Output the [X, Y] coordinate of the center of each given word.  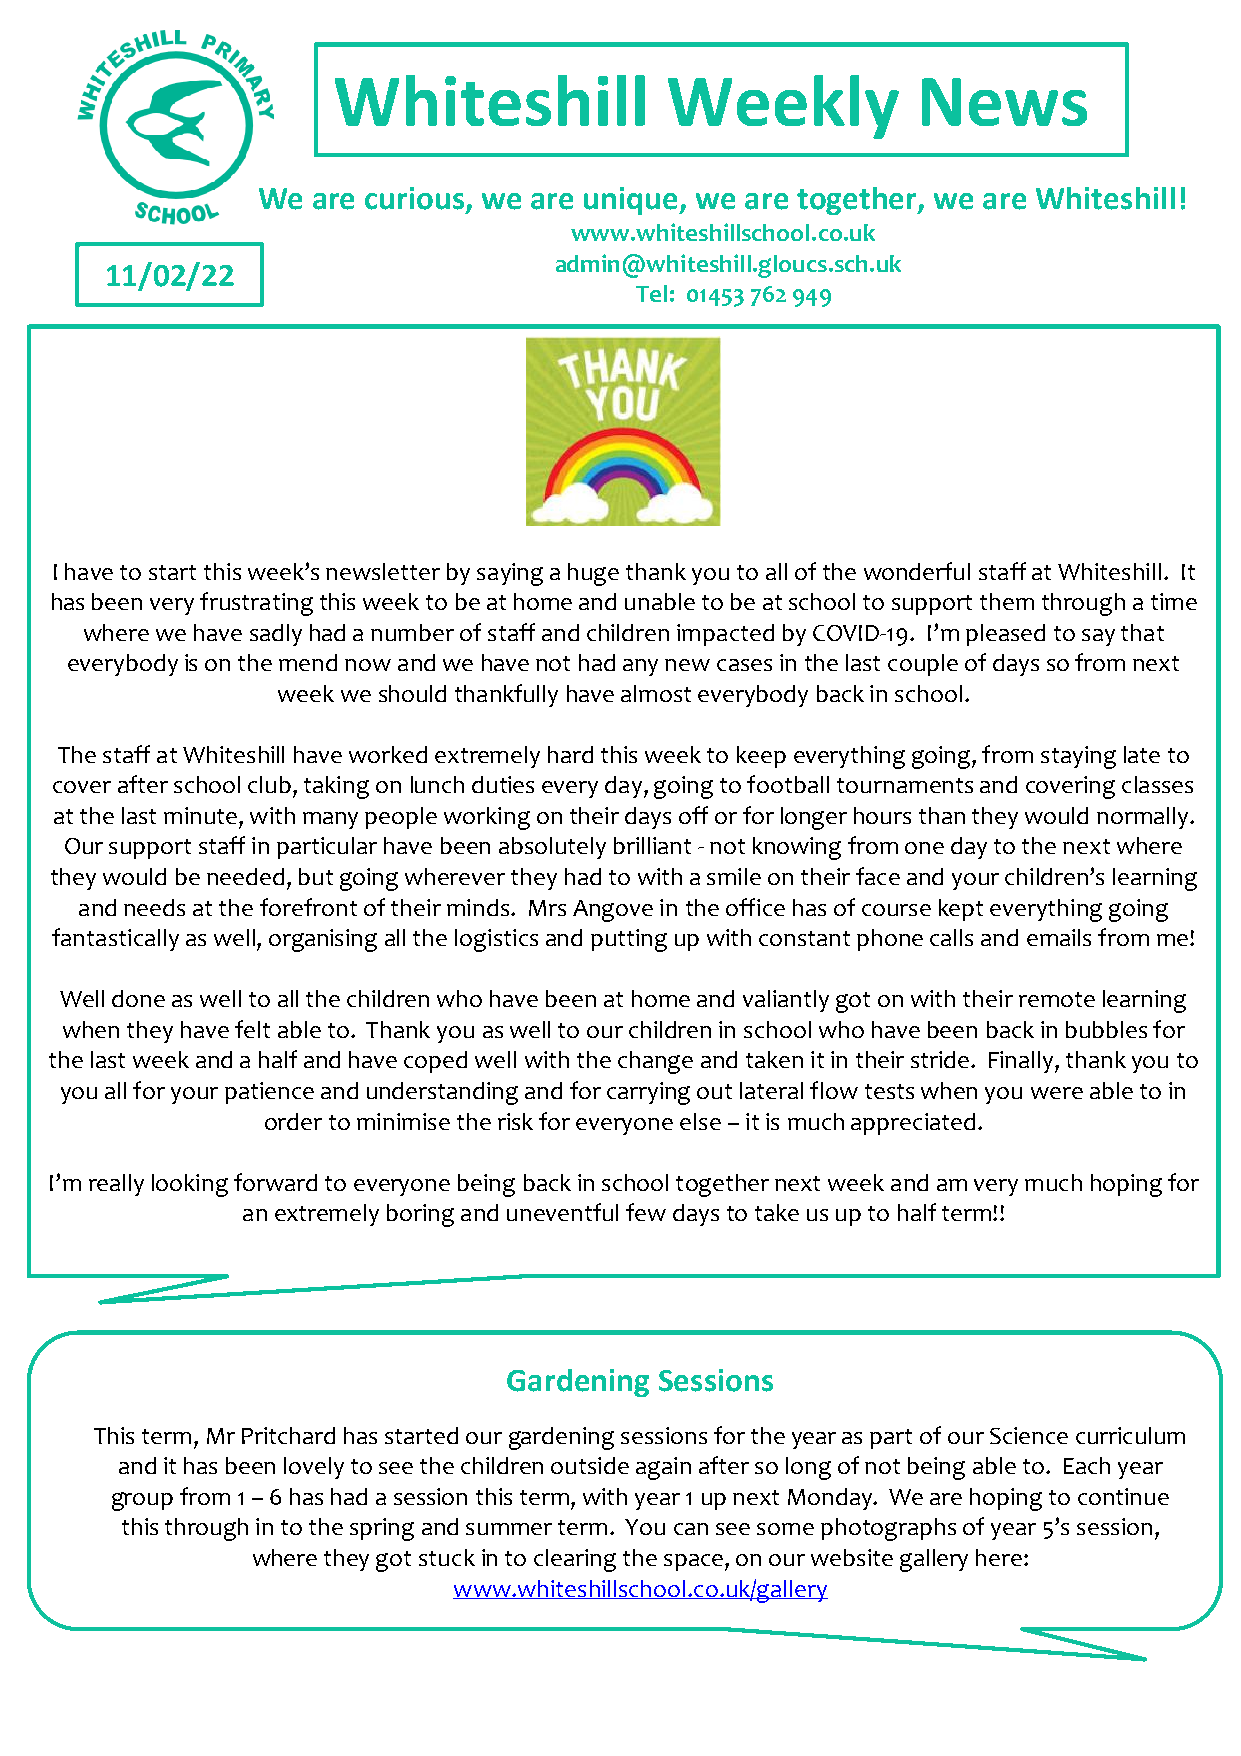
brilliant [652, 845]
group [142, 1501]
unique [632, 201]
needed [245, 876]
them [1007, 601]
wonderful [917, 571]
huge [593, 574]
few [646, 1212]
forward [275, 1182]
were [1057, 1093]
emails [1059, 937]
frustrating [256, 604]
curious [416, 199]
